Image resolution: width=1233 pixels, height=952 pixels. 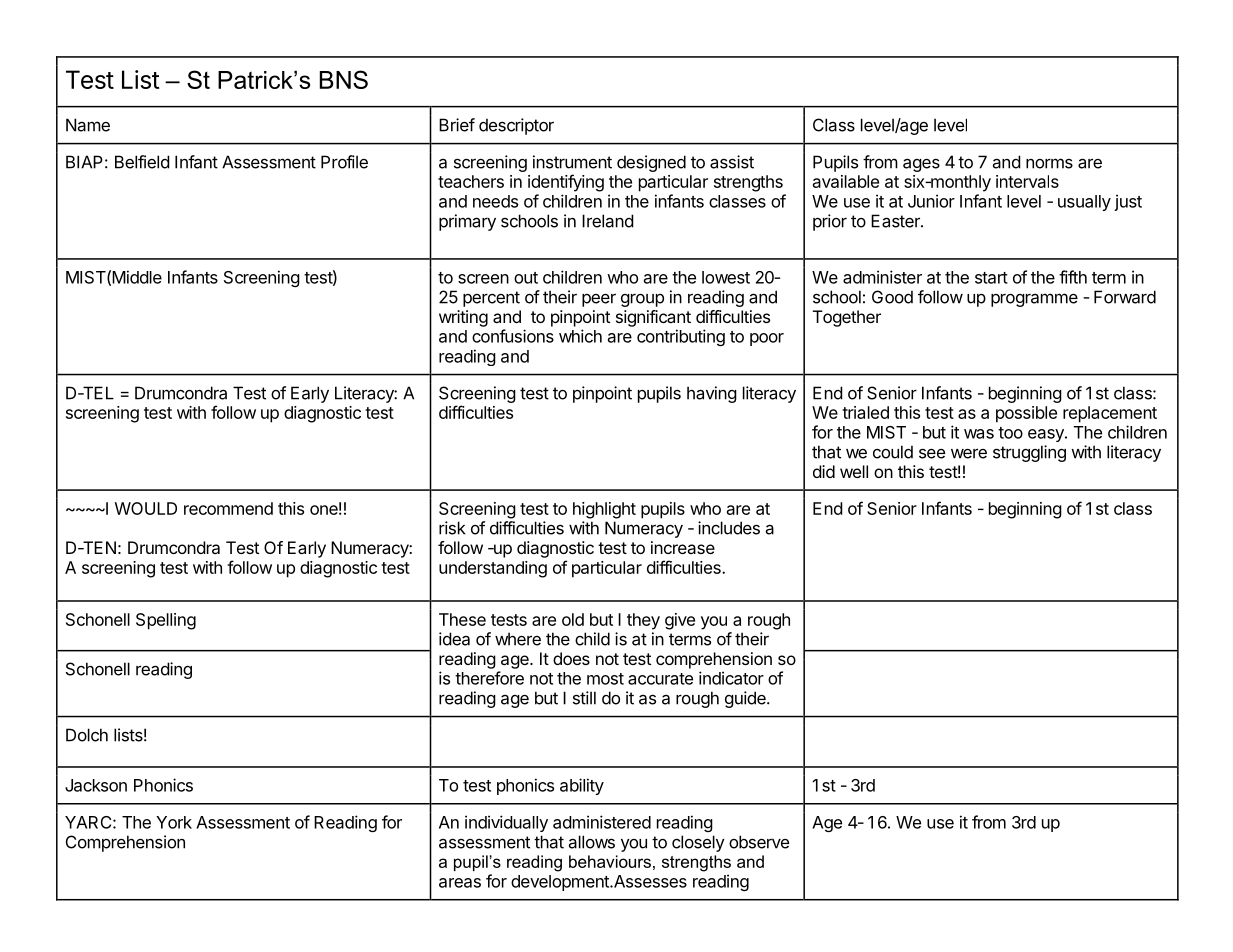 I want to click on guide, so click(x=746, y=699).
